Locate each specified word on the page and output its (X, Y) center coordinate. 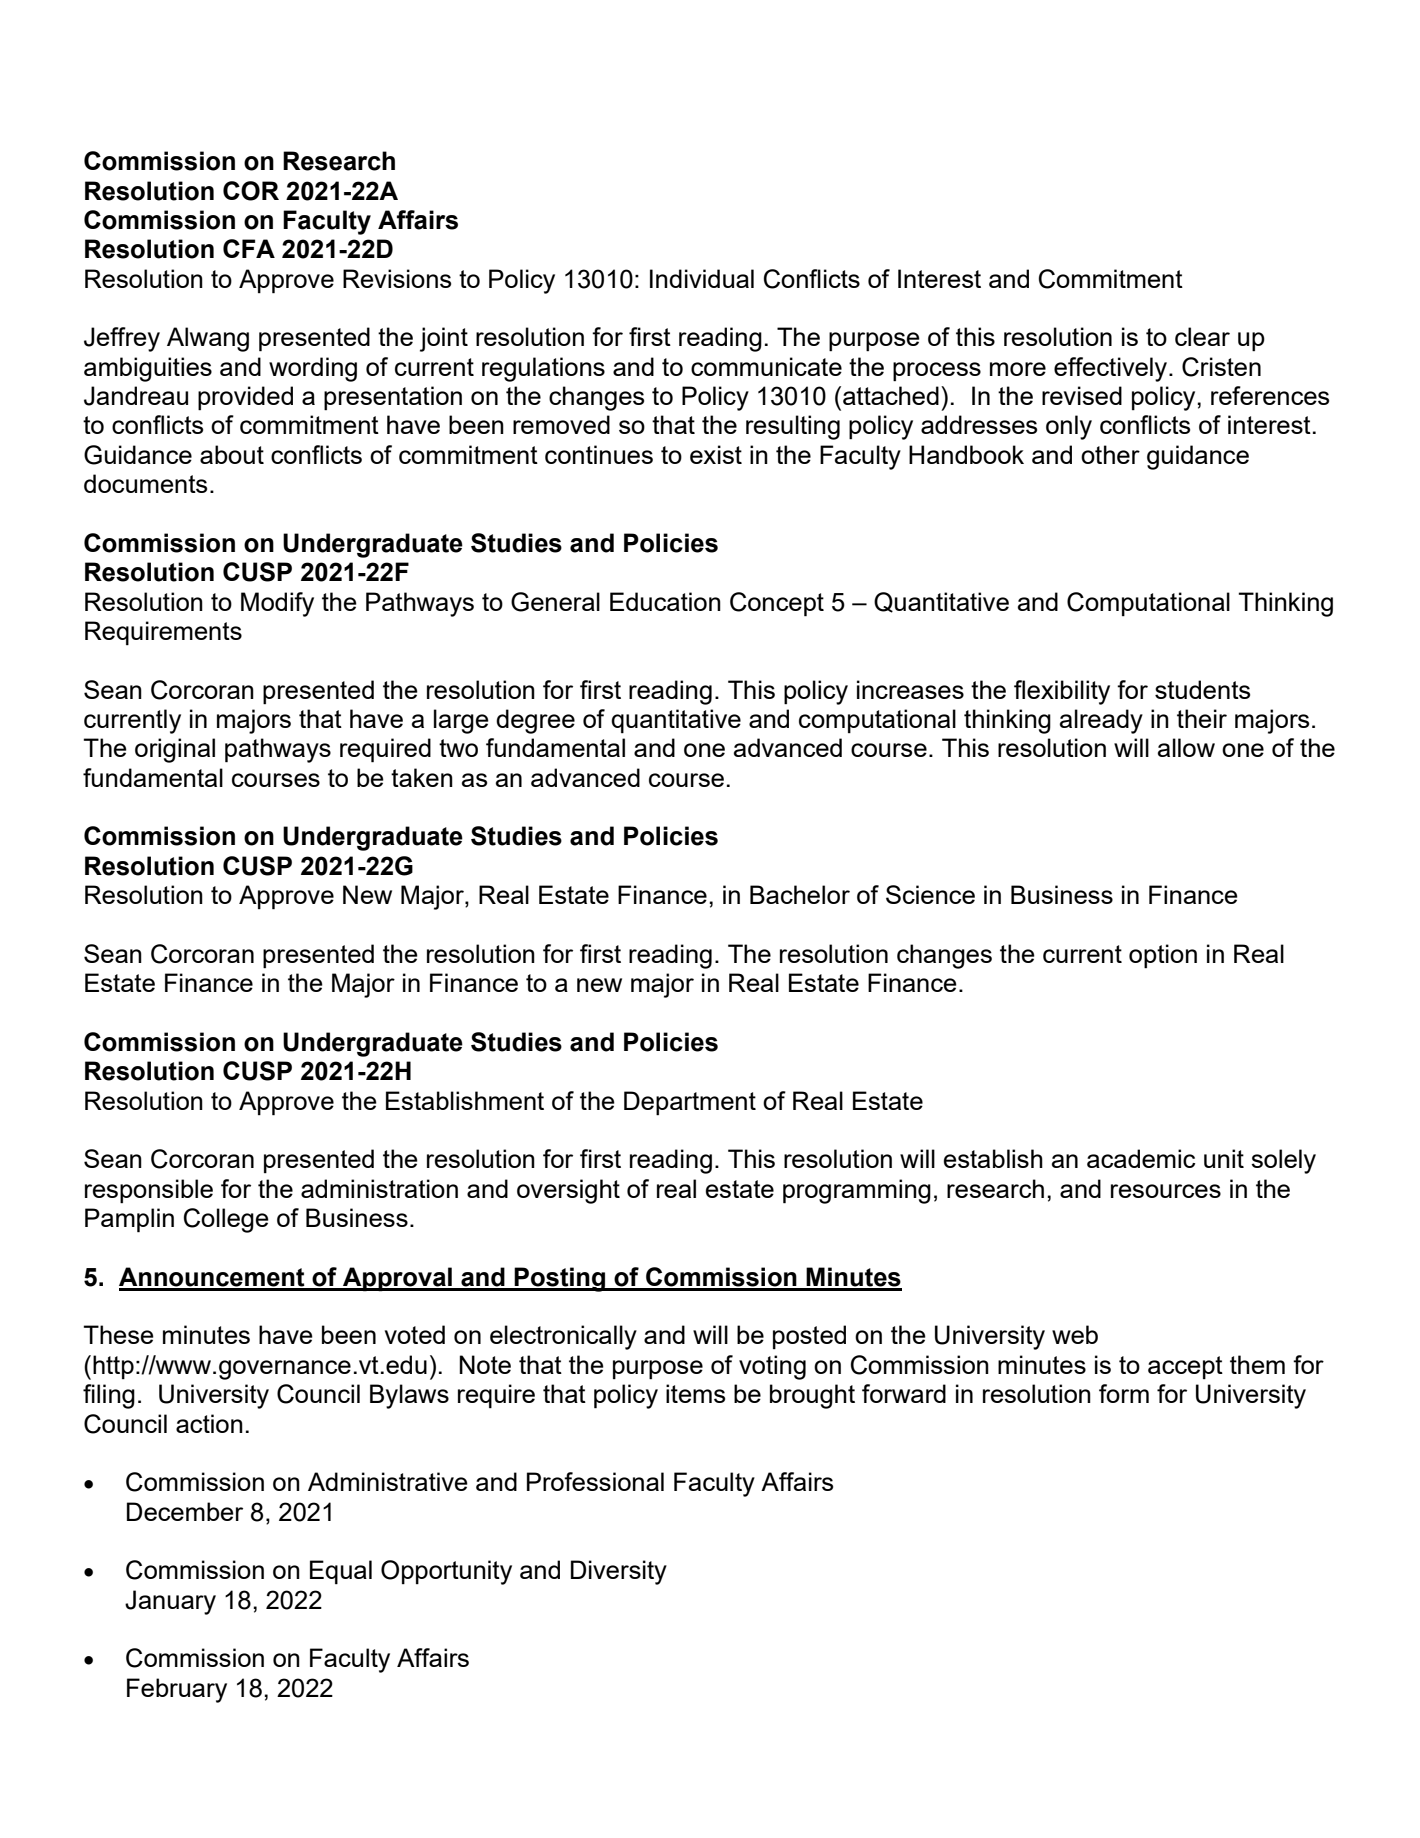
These (118, 1334)
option (1163, 956)
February (177, 1690)
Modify (277, 604)
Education (665, 601)
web (1075, 1334)
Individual (702, 278)
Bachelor (800, 894)
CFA (249, 248)
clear (1202, 336)
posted (809, 1337)
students (1202, 689)
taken (422, 777)
